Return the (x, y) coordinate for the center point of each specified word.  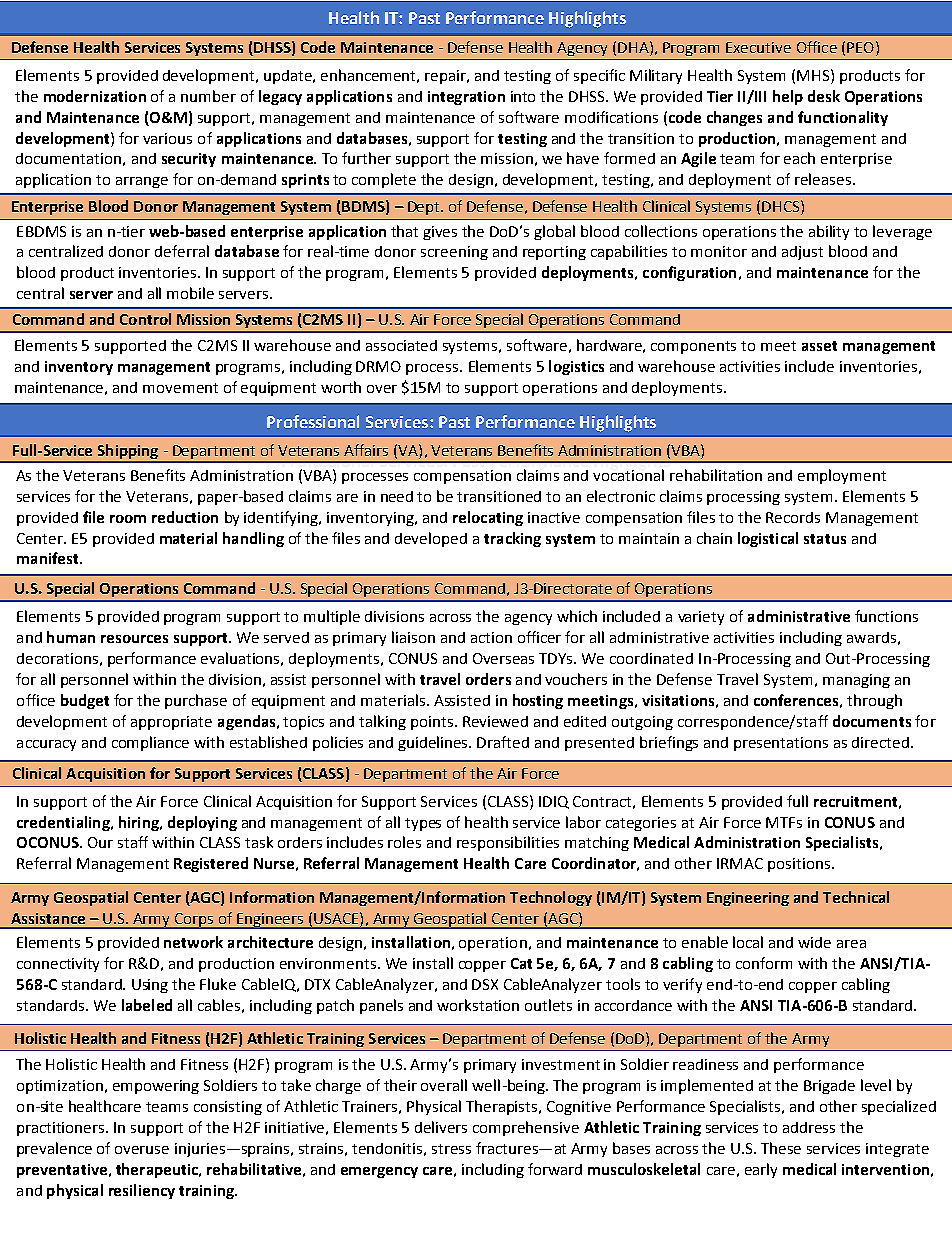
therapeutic (158, 1170)
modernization (95, 96)
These (781, 1148)
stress (451, 1149)
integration (466, 98)
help (788, 97)
